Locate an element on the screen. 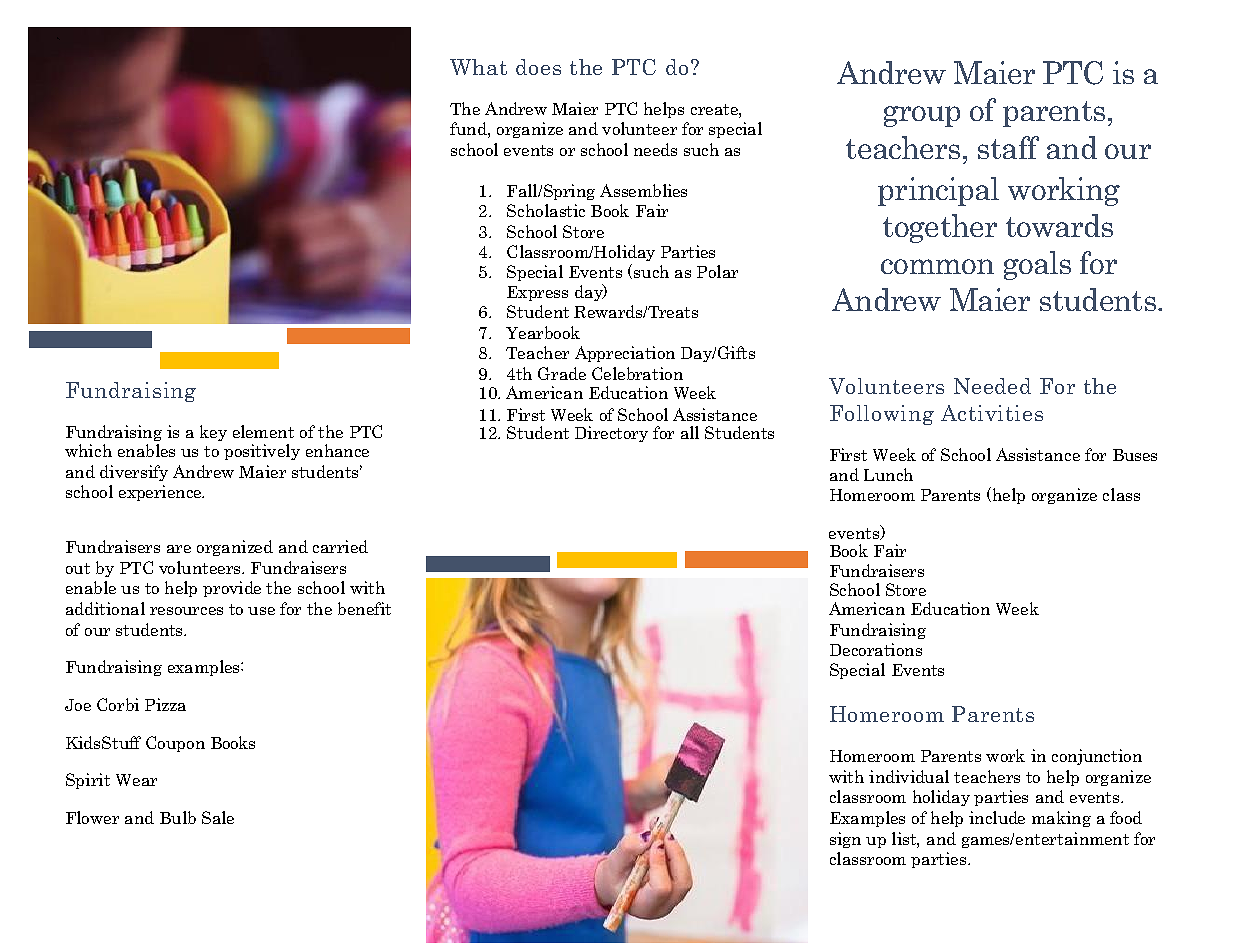 The height and width of the screenshot is (952, 1233). key is located at coordinates (213, 433).
